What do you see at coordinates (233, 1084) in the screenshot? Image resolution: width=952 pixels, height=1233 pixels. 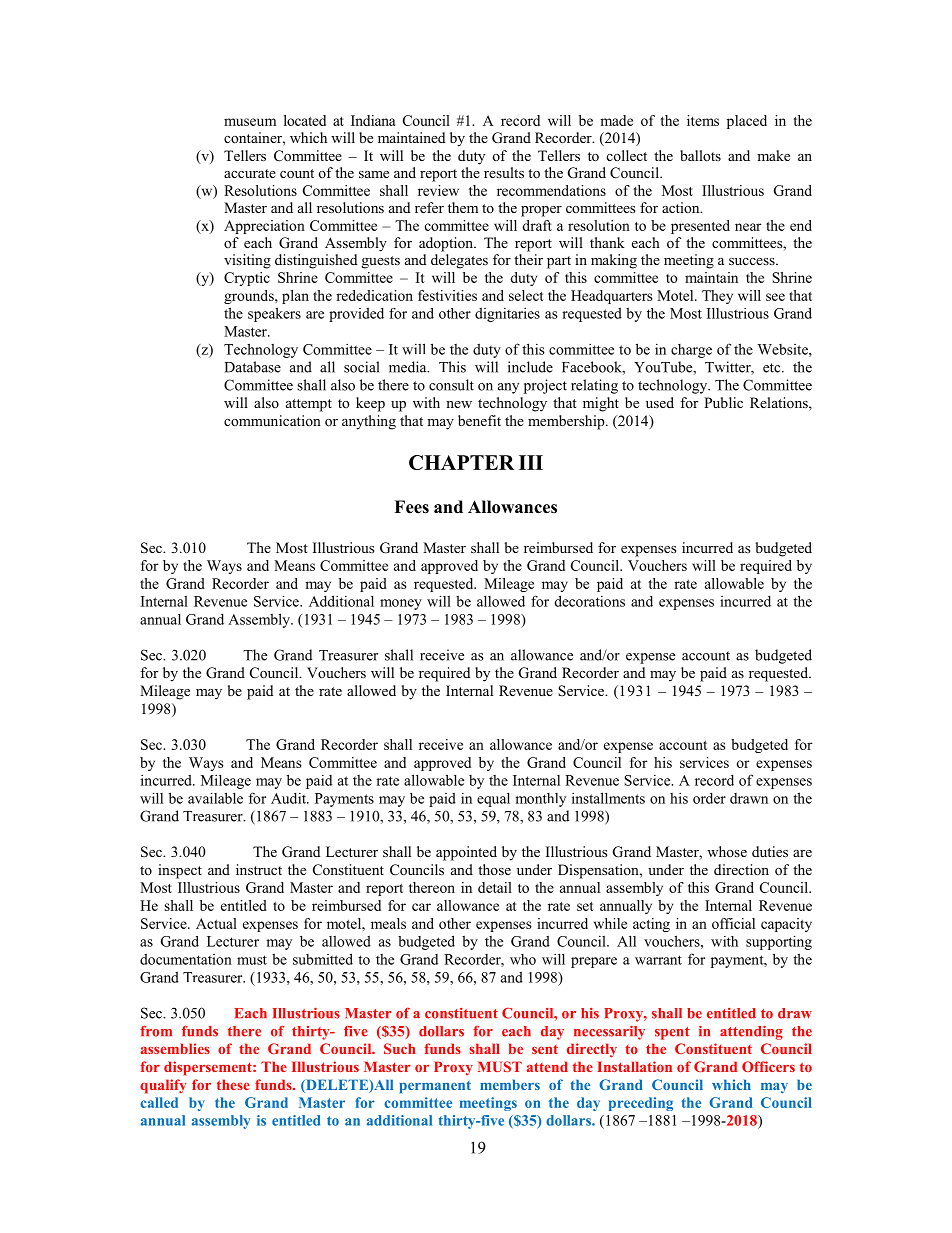 I see `these` at bounding box center [233, 1084].
